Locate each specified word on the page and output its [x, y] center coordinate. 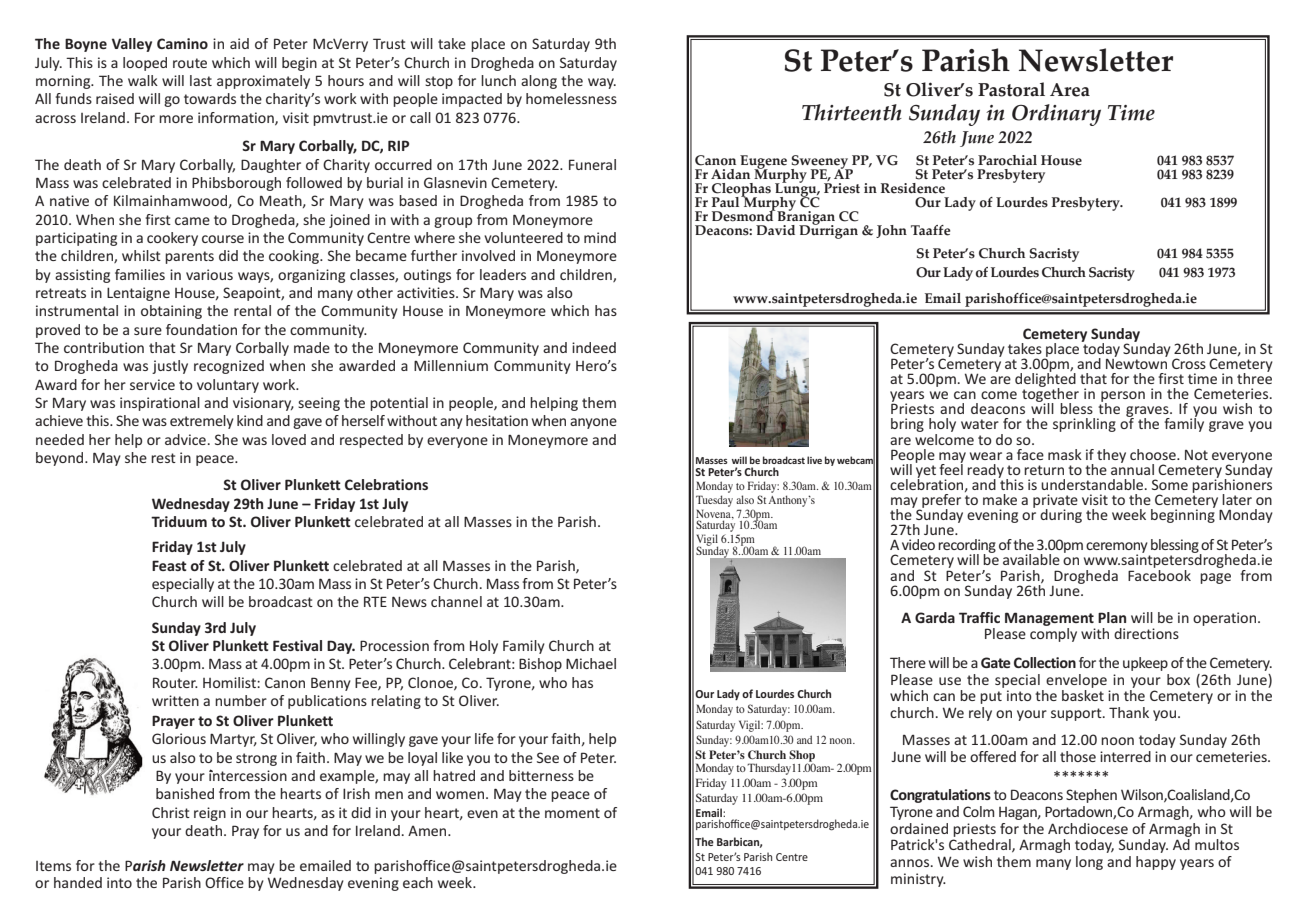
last [201, 80]
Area [1070, 90]
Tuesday [714, 501]
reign [210, 814]
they [1111, 456]
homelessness [571, 98]
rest [163, 458]
